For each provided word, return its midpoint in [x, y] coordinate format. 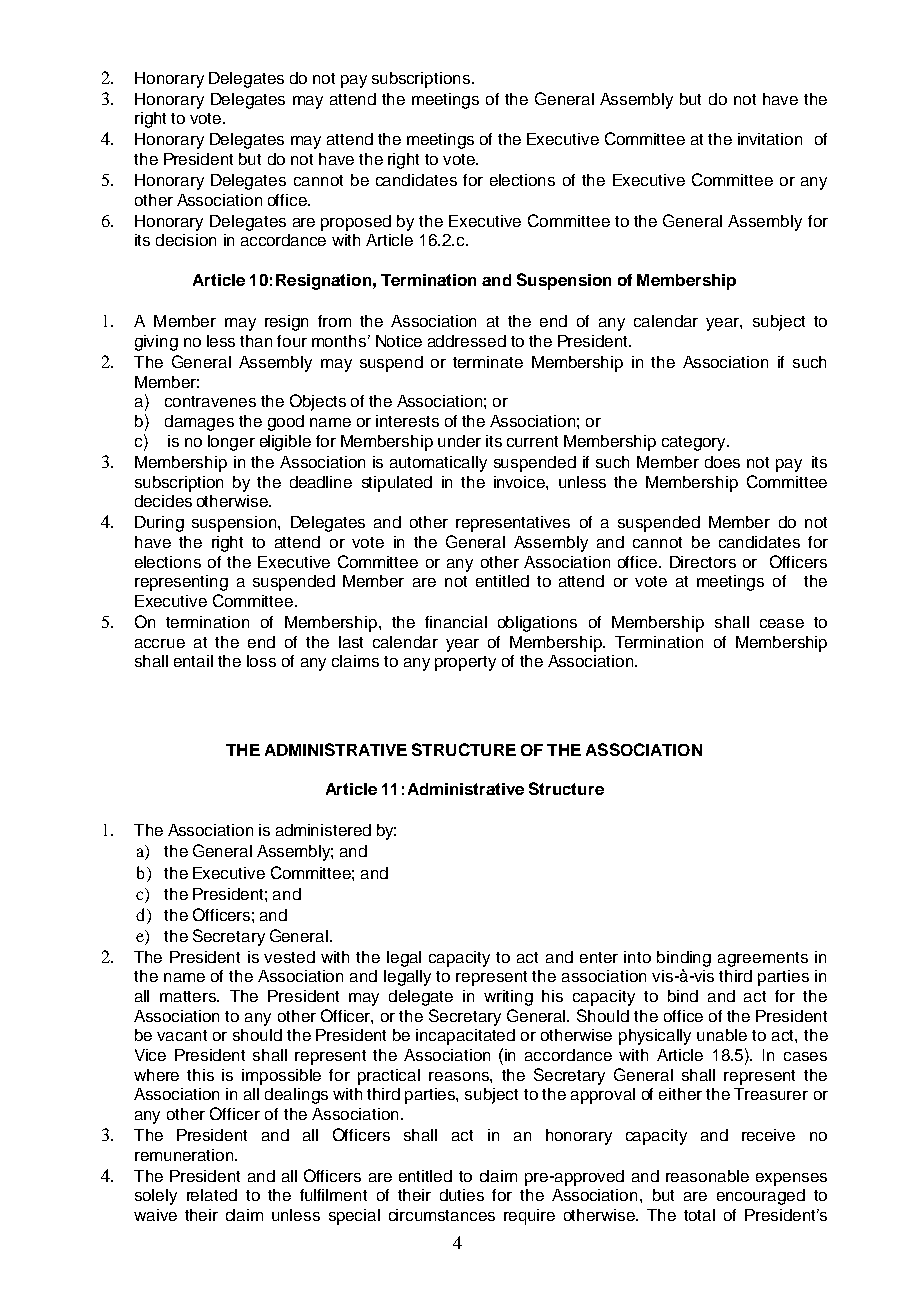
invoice [520, 482]
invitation [770, 139]
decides [163, 501]
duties [462, 1195]
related [212, 1195]
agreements [763, 959]
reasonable [707, 1176]
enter [599, 957]
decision [186, 240]
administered [323, 830]
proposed [356, 223]
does [722, 462]
